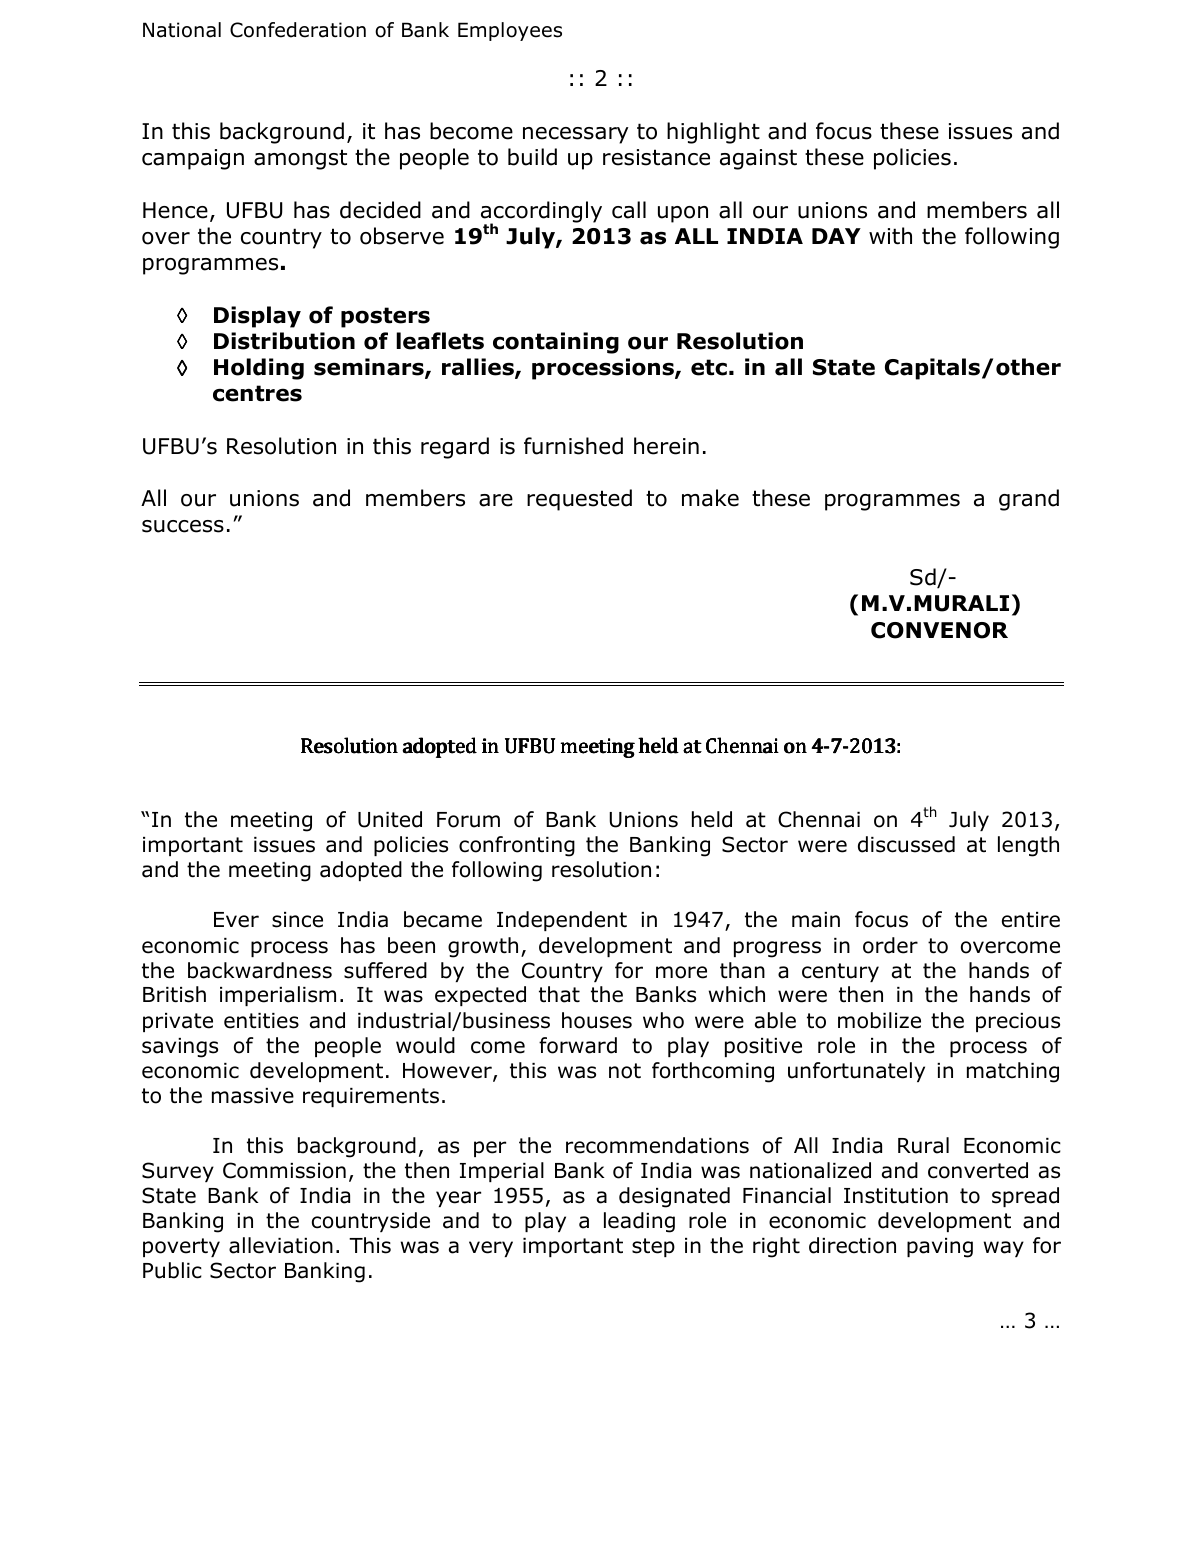 Image resolution: width=1202 pixels, height=1555 pixels. What do you see at coordinates (298, 30) in the screenshot?
I see `Confederation` at bounding box center [298, 30].
